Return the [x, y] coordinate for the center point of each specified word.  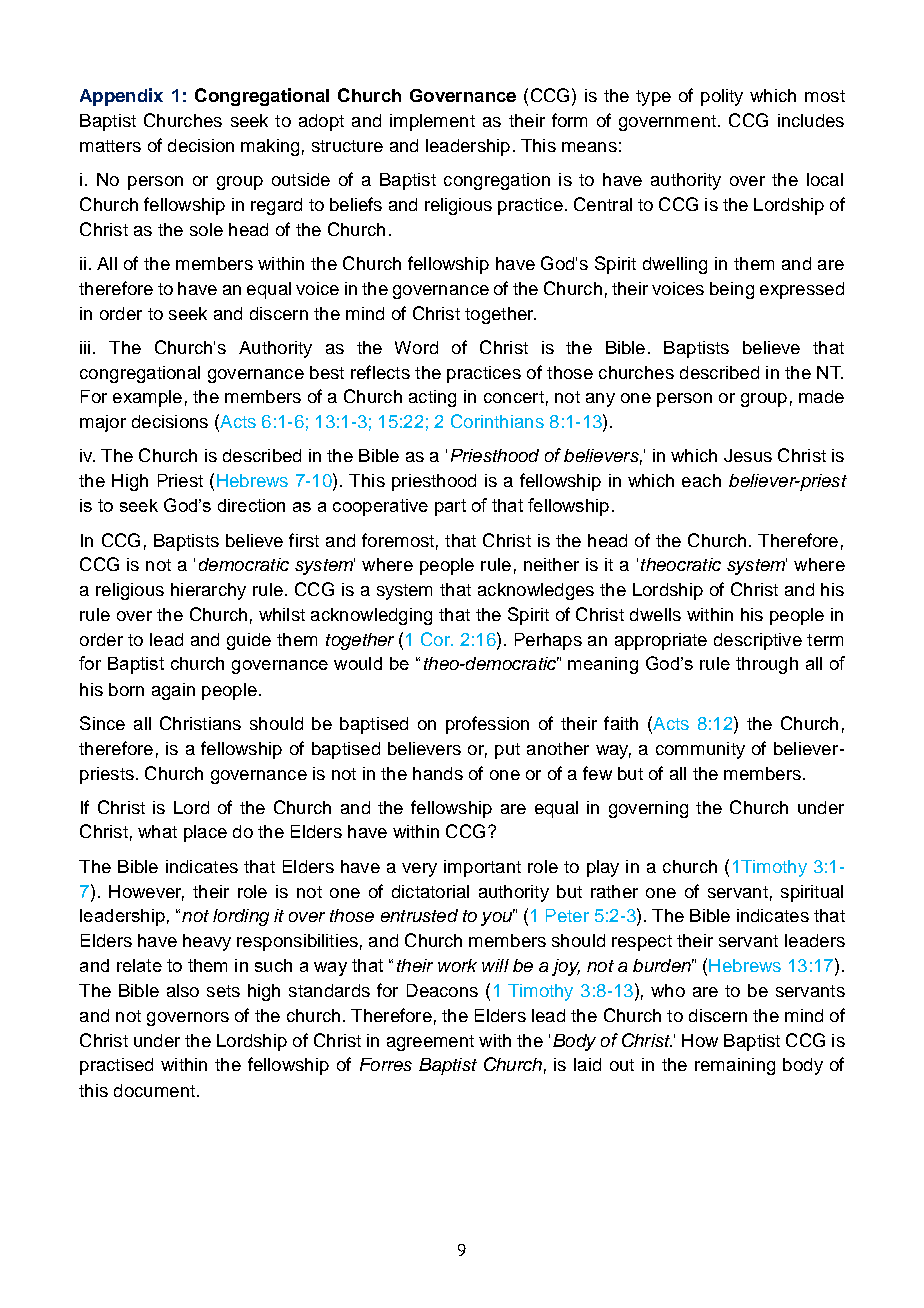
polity [722, 97]
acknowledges [536, 591]
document [154, 1090]
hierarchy [208, 591]
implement [432, 122]
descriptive [758, 641]
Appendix [121, 97]
